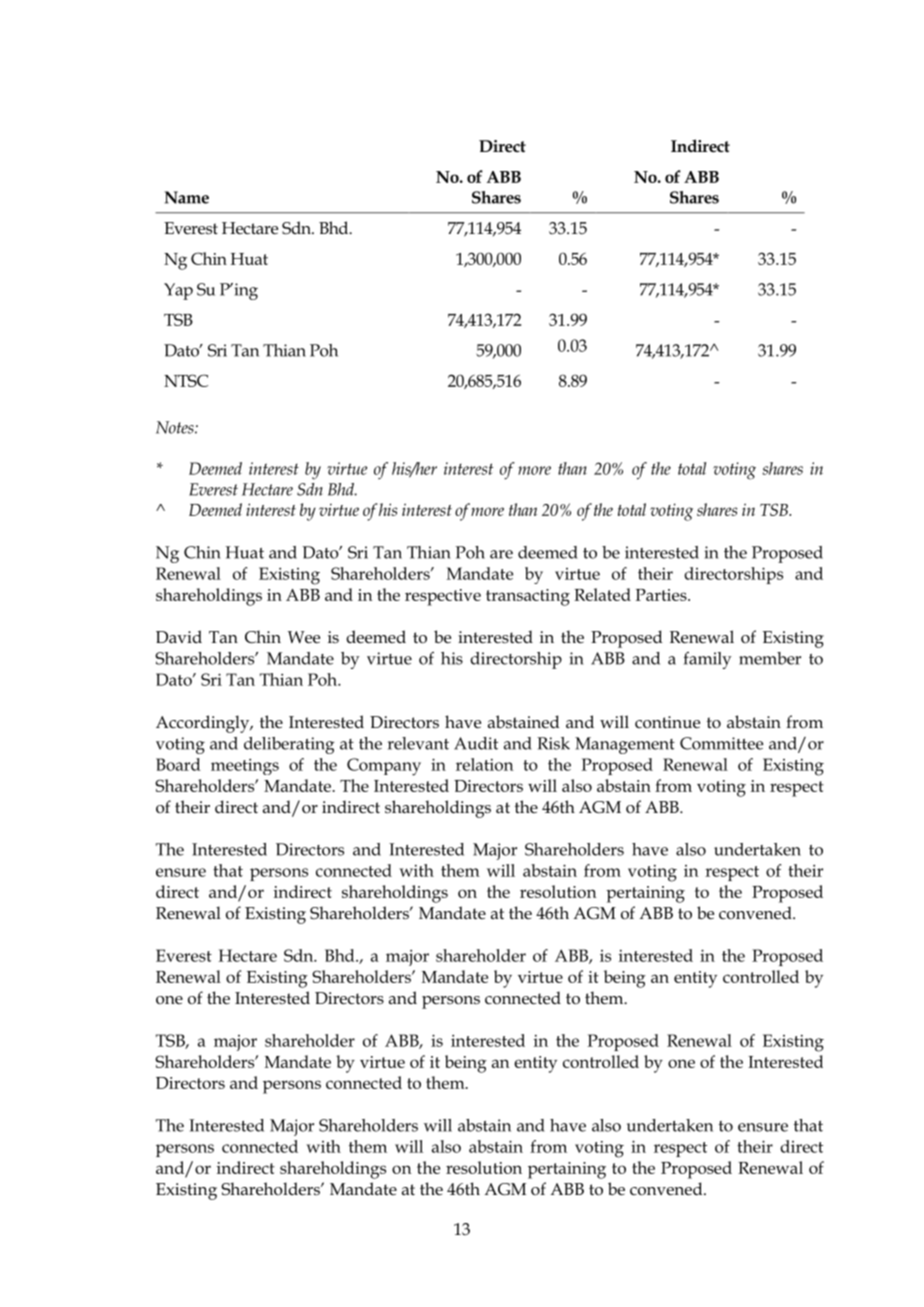  What do you see at coordinates (178, 291) in the screenshot?
I see `Yap` at bounding box center [178, 291].
